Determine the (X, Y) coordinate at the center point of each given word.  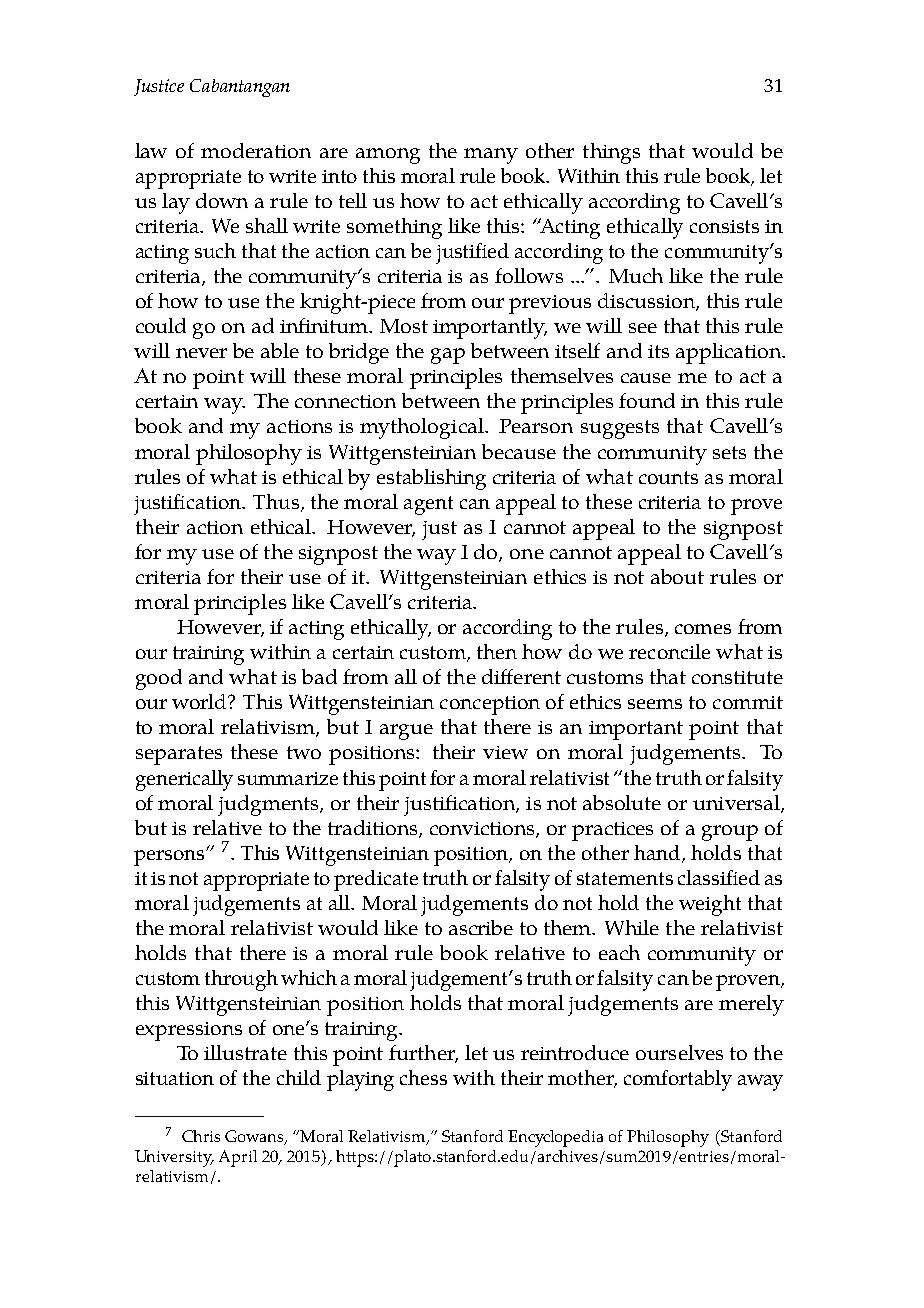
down (222, 200)
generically (184, 780)
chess (423, 1077)
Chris (201, 1136)
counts (668, 477)
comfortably (678, 1080)
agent (428, 505)
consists (724, 226)
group (730, 833)
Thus (276, 501)
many (491, 156)
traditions (374, 829)
